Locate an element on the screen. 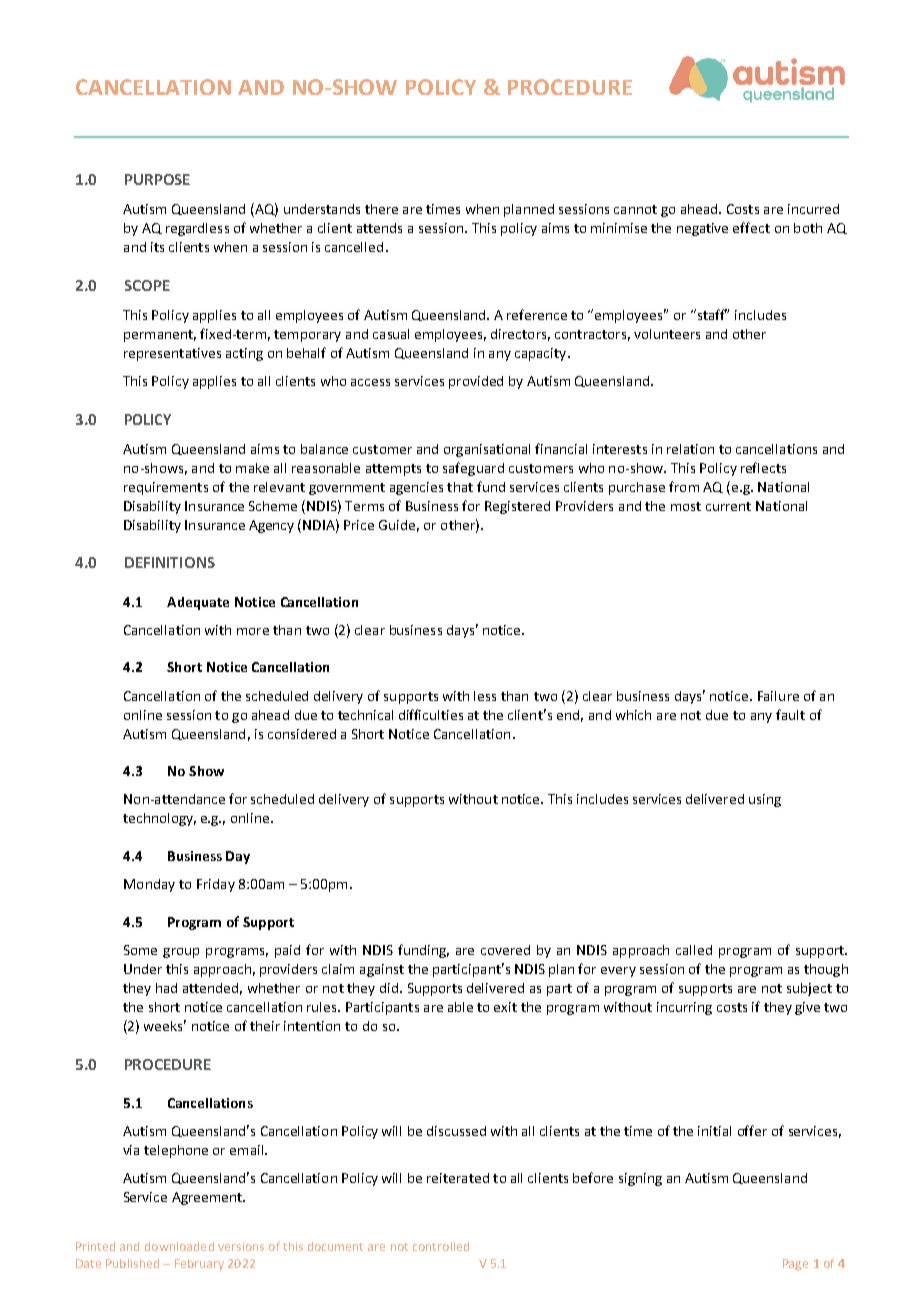 The width and height of the screenshot is (924, 1307). effect is located at coordinates (751, 227).
